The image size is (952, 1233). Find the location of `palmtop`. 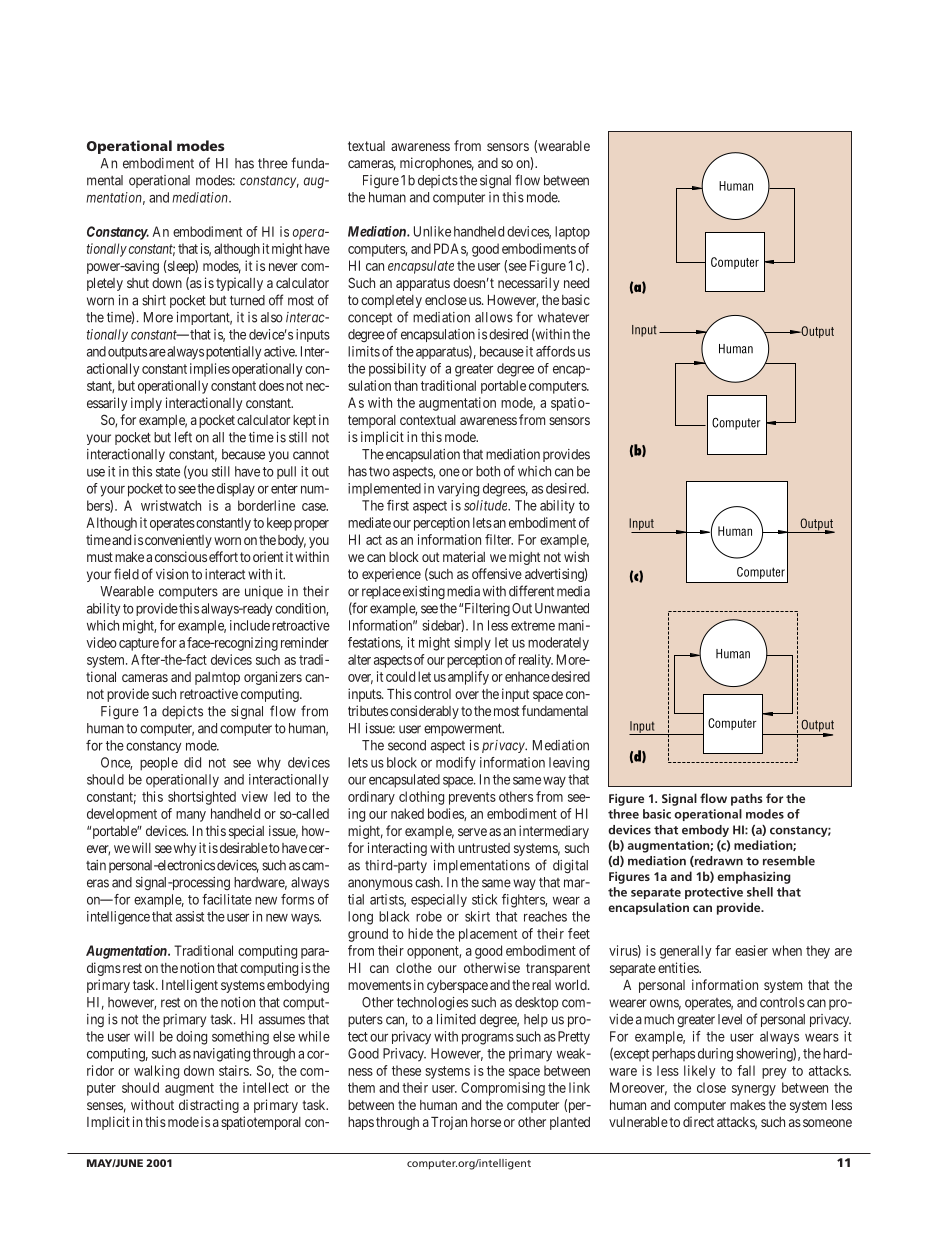

palmtop is located at coordinates (217, 678).
